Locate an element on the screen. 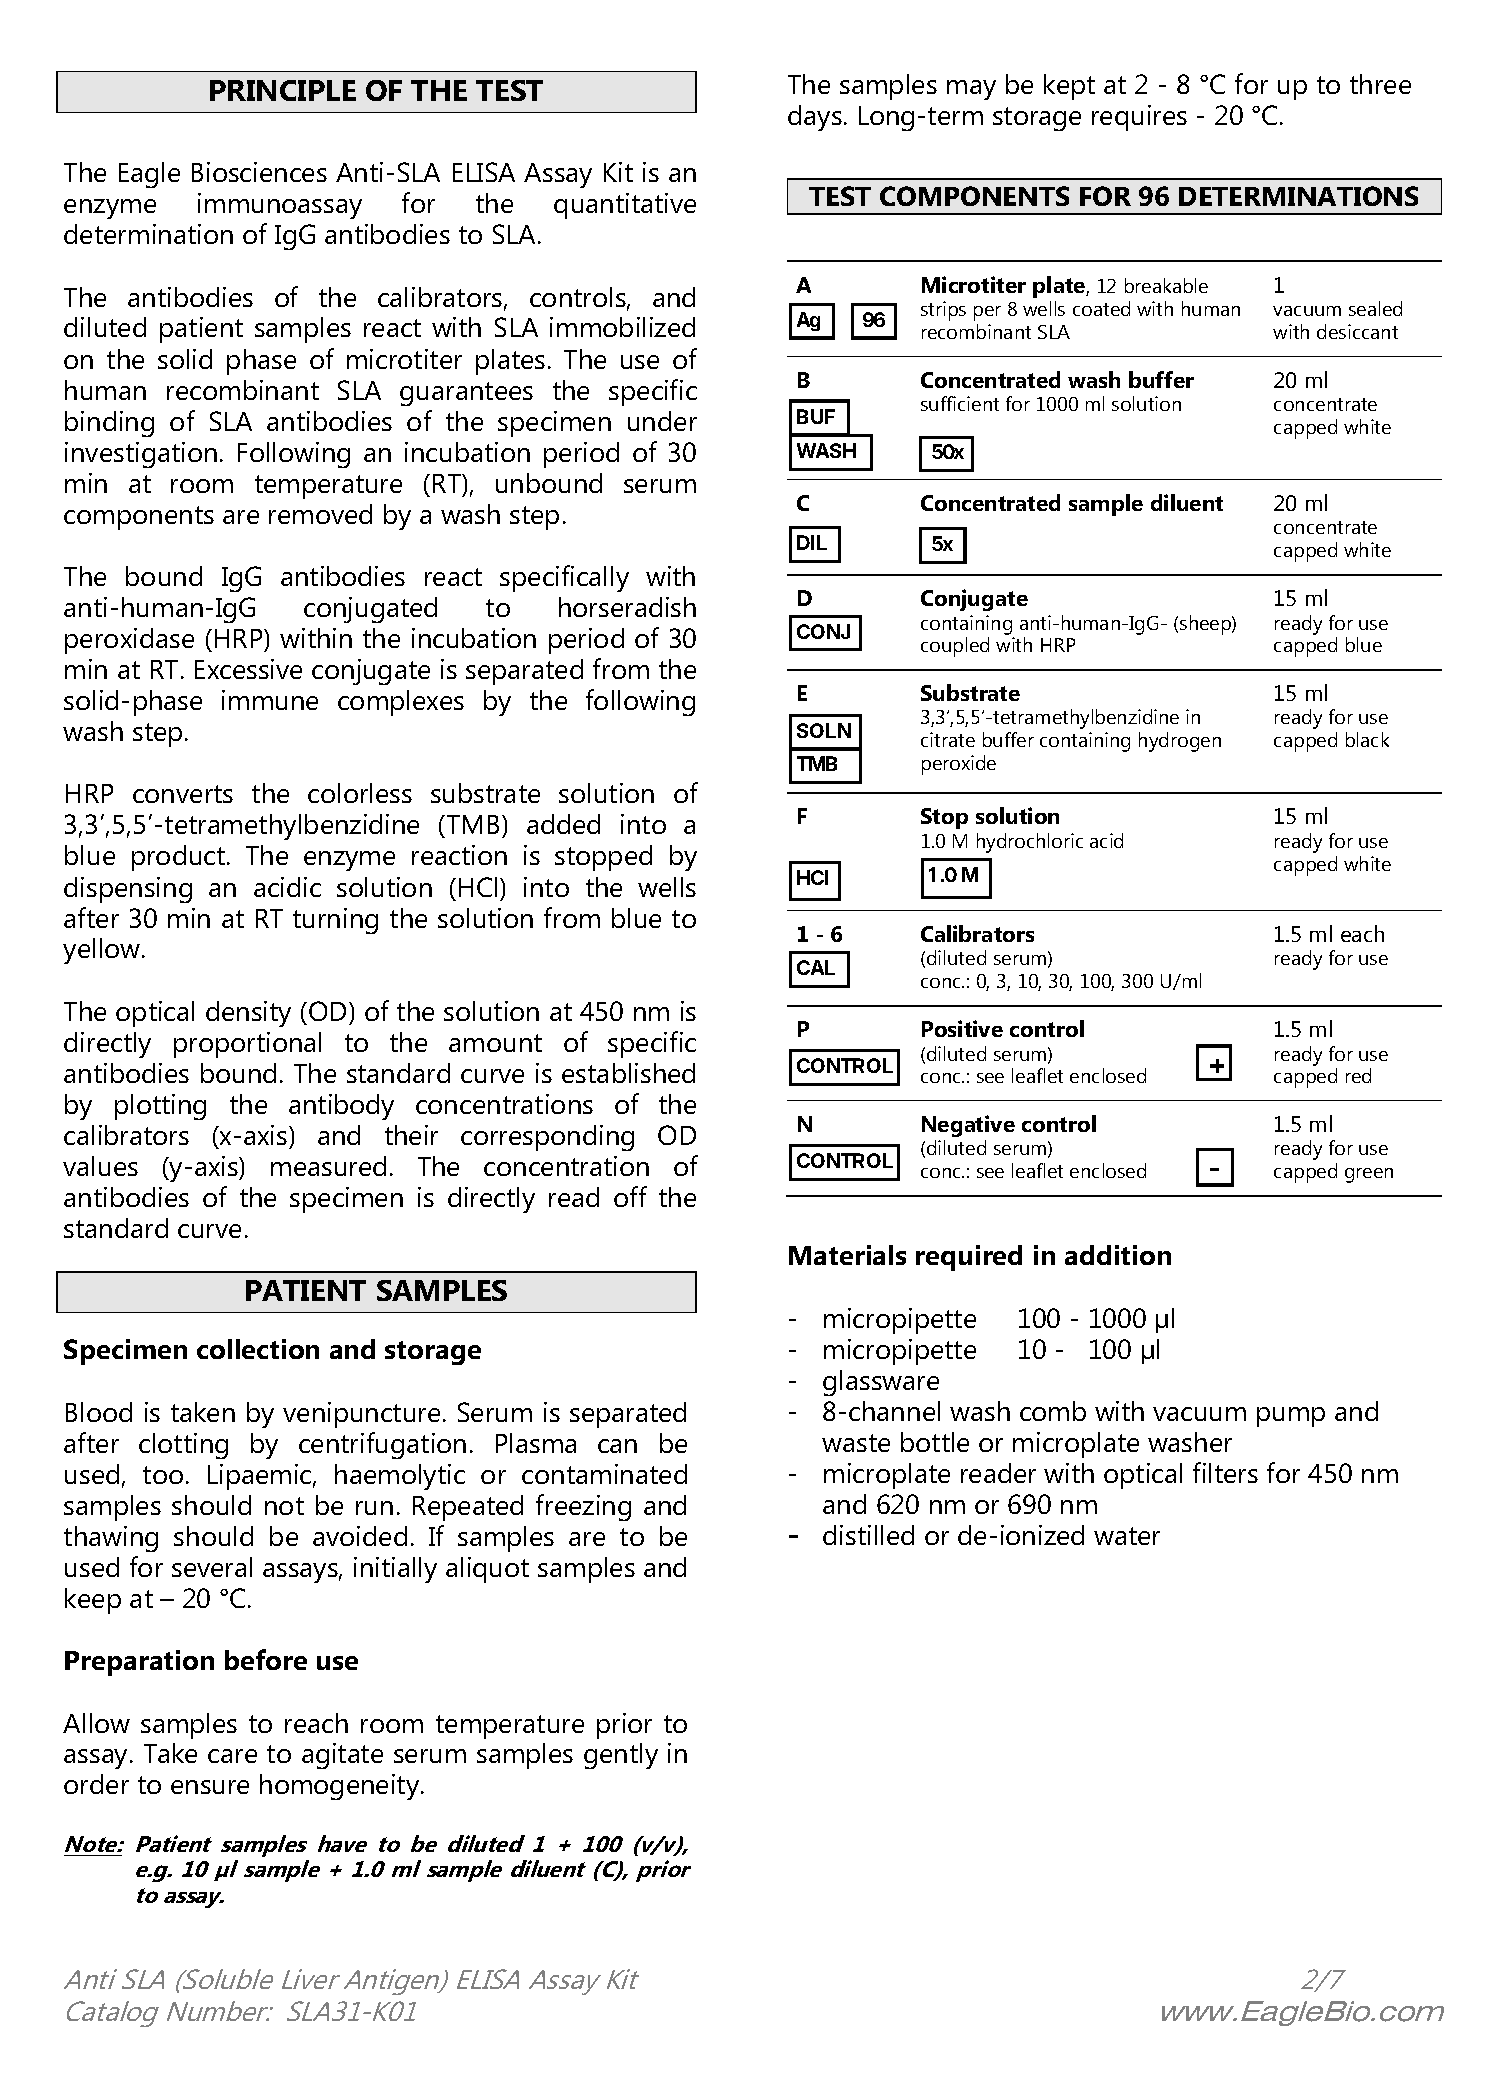  measured is located at coordinates (328, 1166).
